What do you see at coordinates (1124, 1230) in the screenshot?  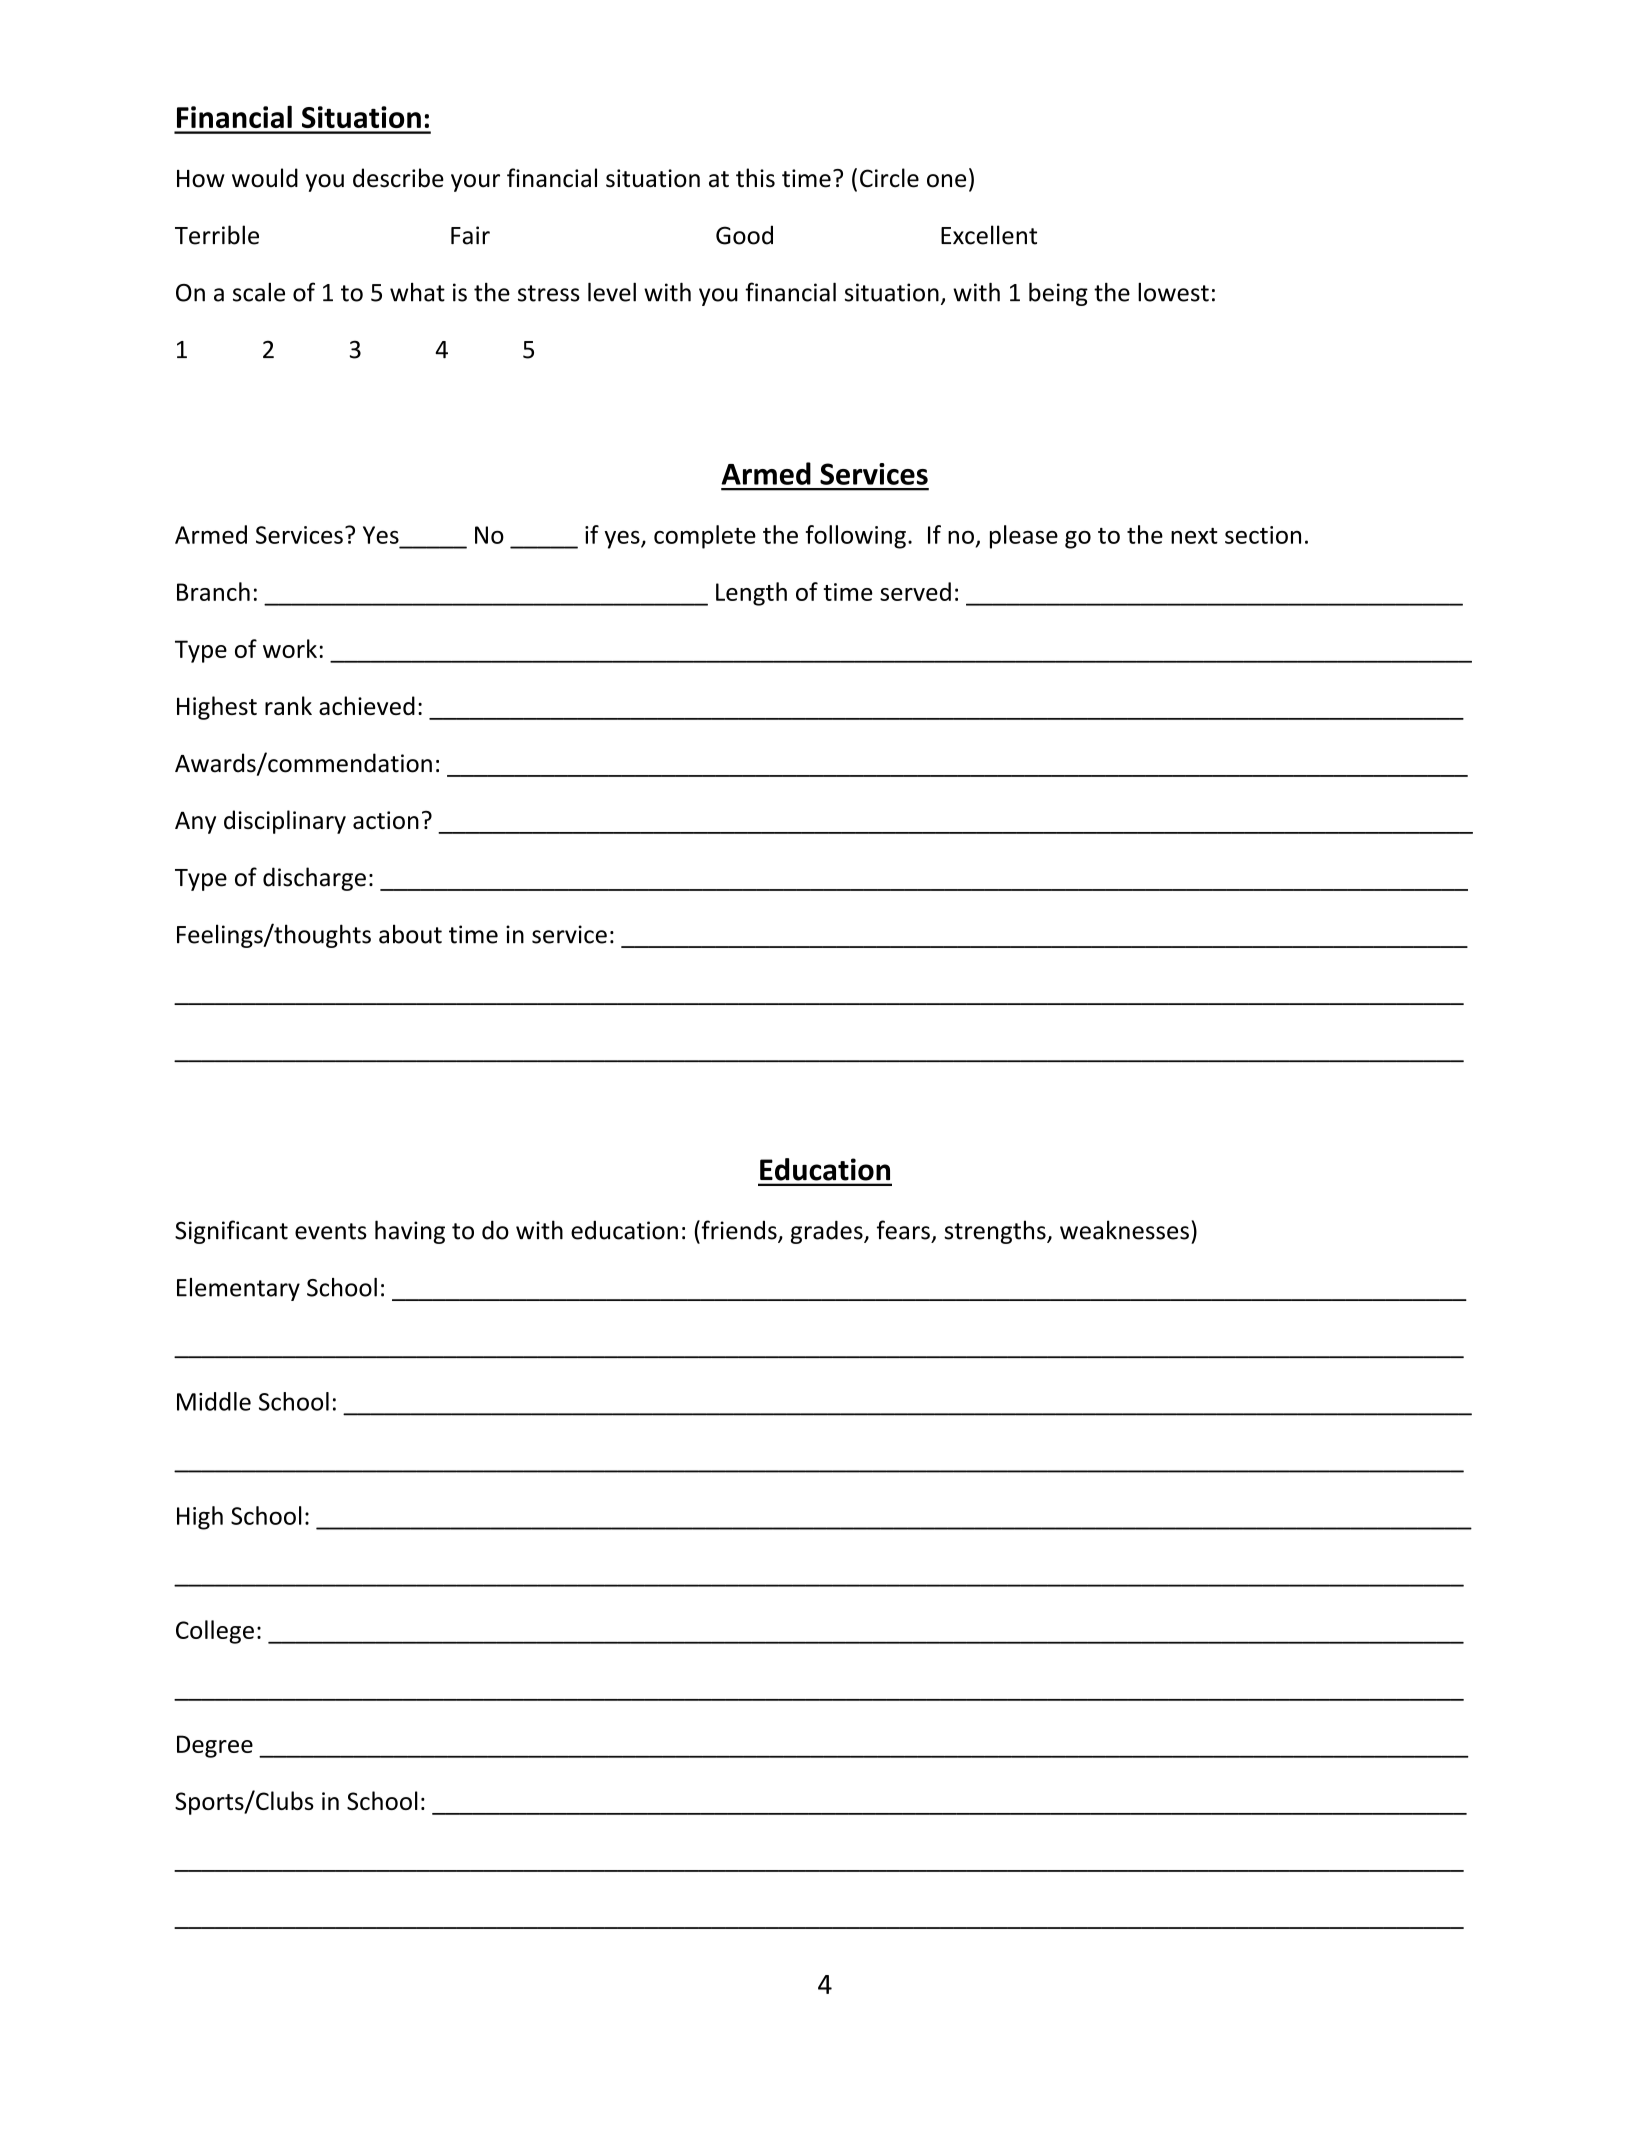 I see `weaknesses` at bounding box center [1124, 1230].
